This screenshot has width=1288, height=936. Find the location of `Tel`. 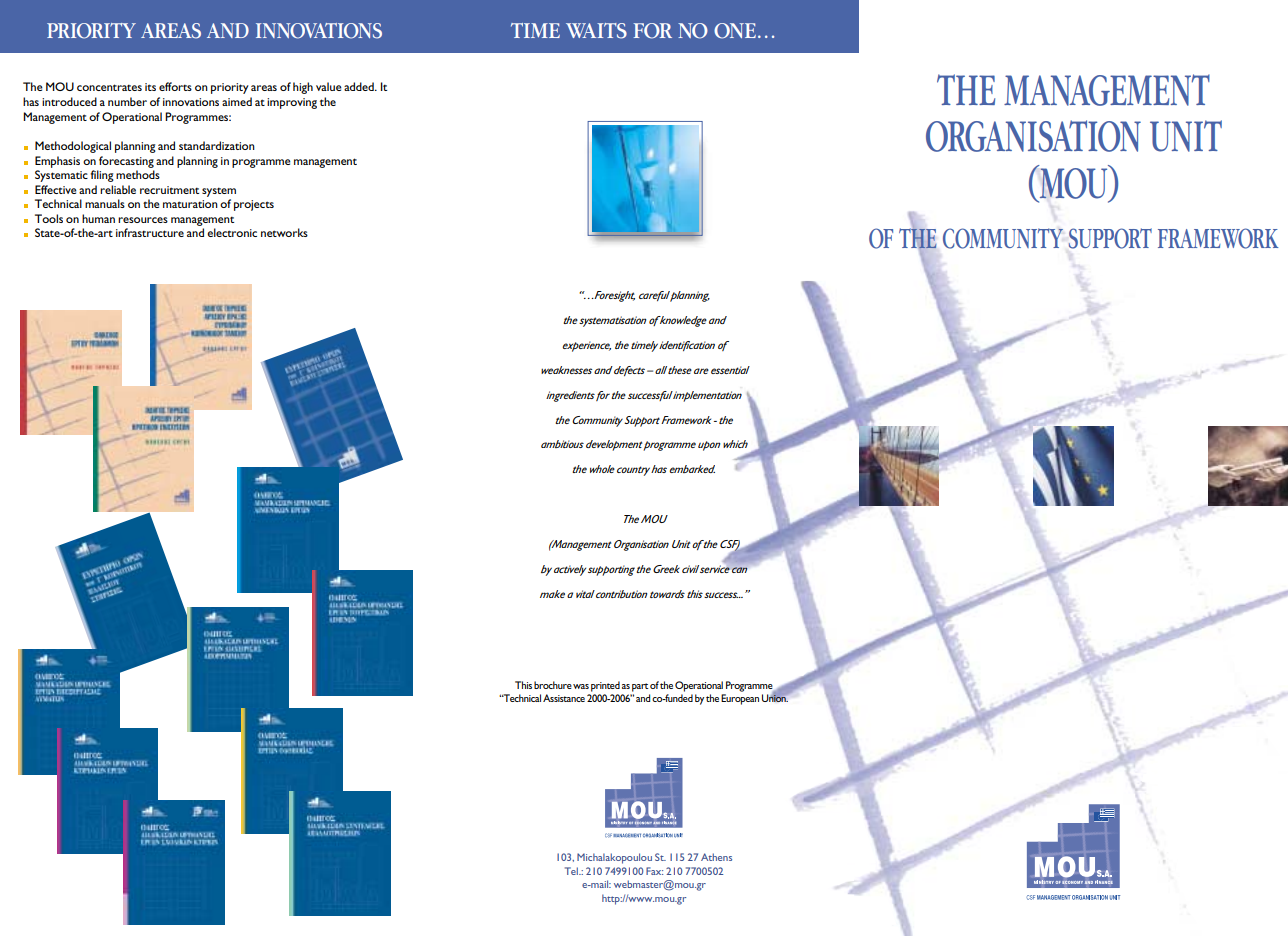

Tel is located at coordinates (572, 871).
